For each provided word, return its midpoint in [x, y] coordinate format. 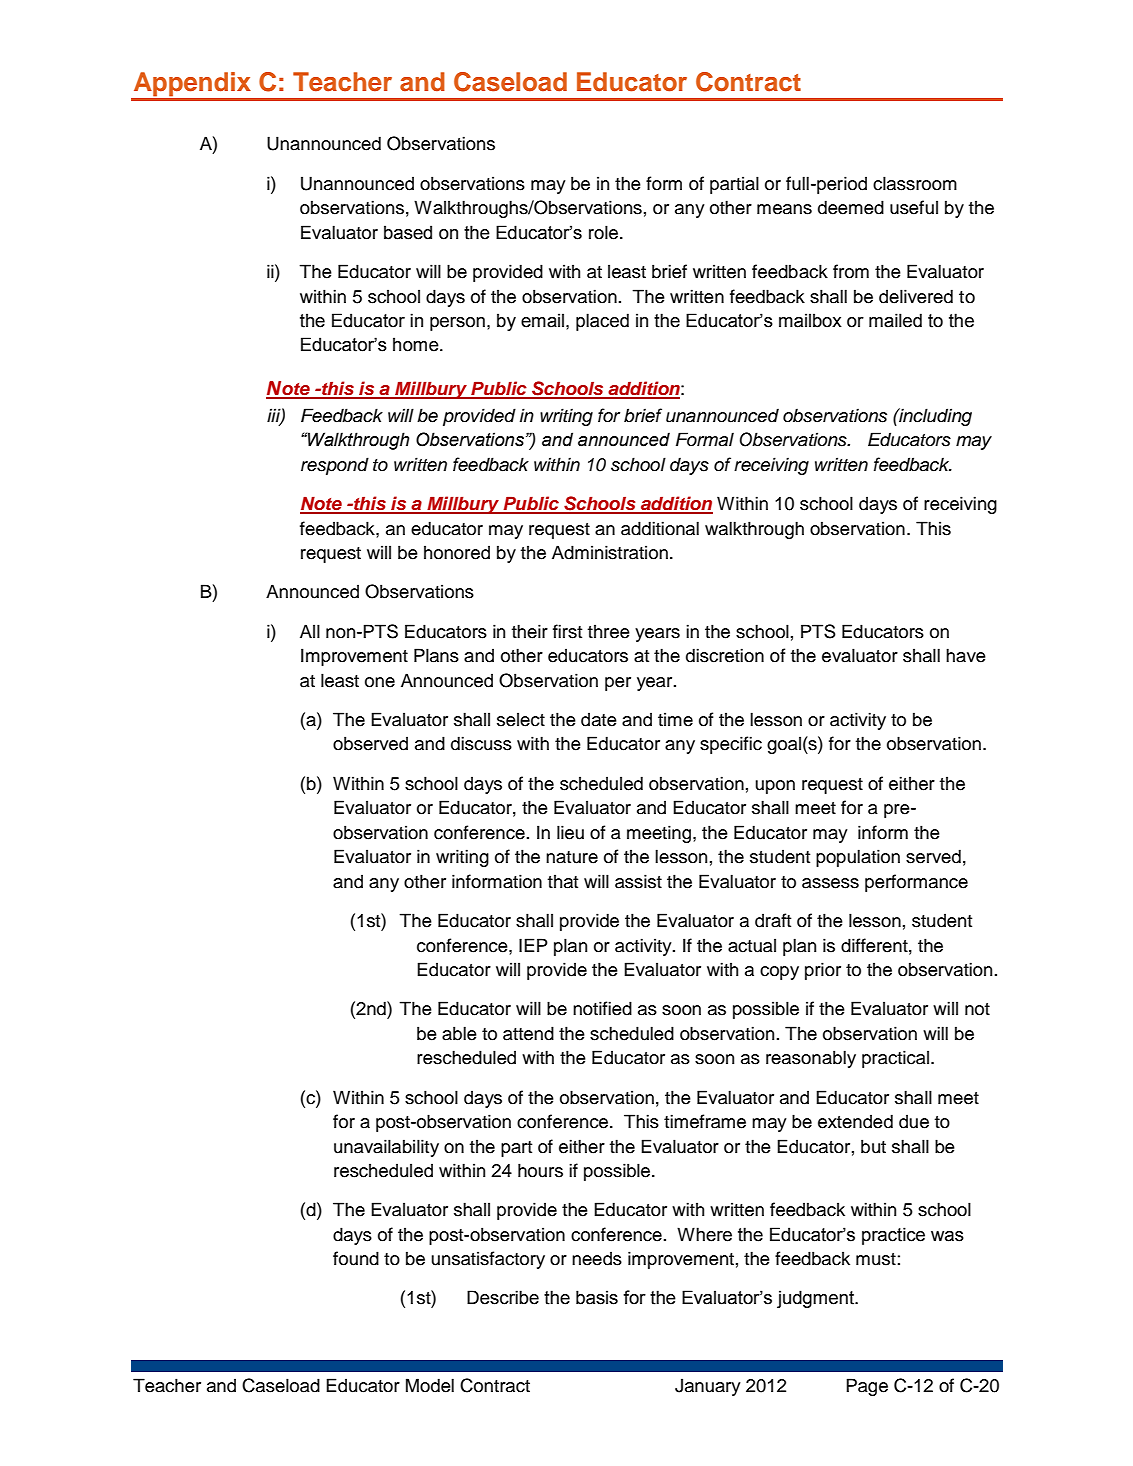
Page [867, 1387]
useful [914, 207]
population [858, 858]
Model [430, 1385]
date [599, 719]
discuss [481, 743]
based [408, 232]
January [708, 1387]
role [605, 232]
